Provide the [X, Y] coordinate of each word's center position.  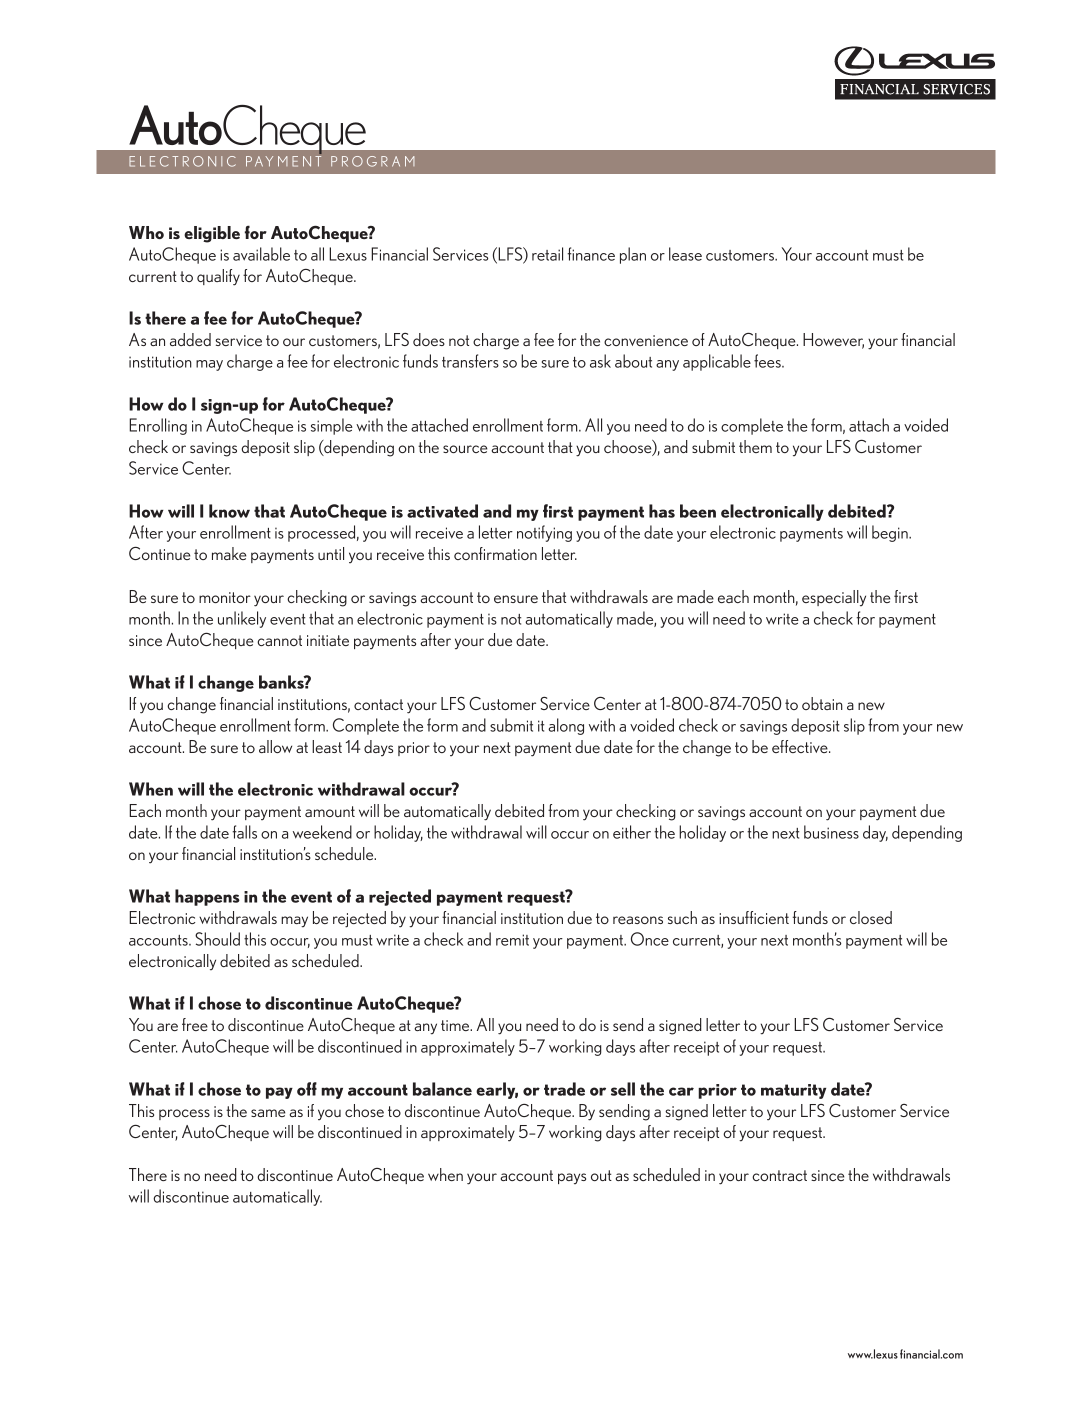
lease [685, 254]
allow [275, 746]
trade [564, 1089]
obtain [822, 703]
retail [547, 254]
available [261, 254]
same [268, 1113]
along [566, 726]
